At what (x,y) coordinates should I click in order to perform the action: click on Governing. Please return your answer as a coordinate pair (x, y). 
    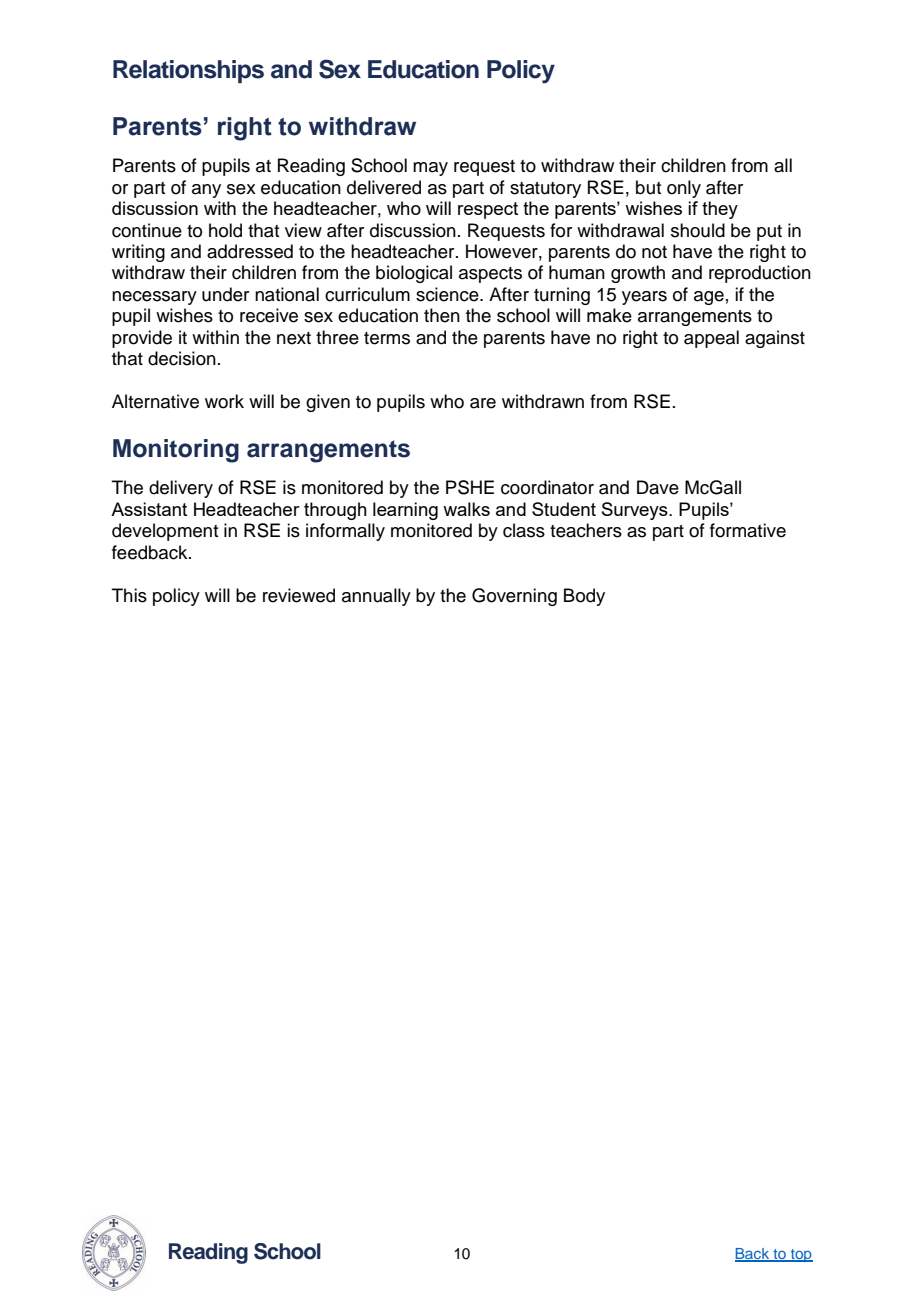
    Looking at the image, I should click on (514, 597).
